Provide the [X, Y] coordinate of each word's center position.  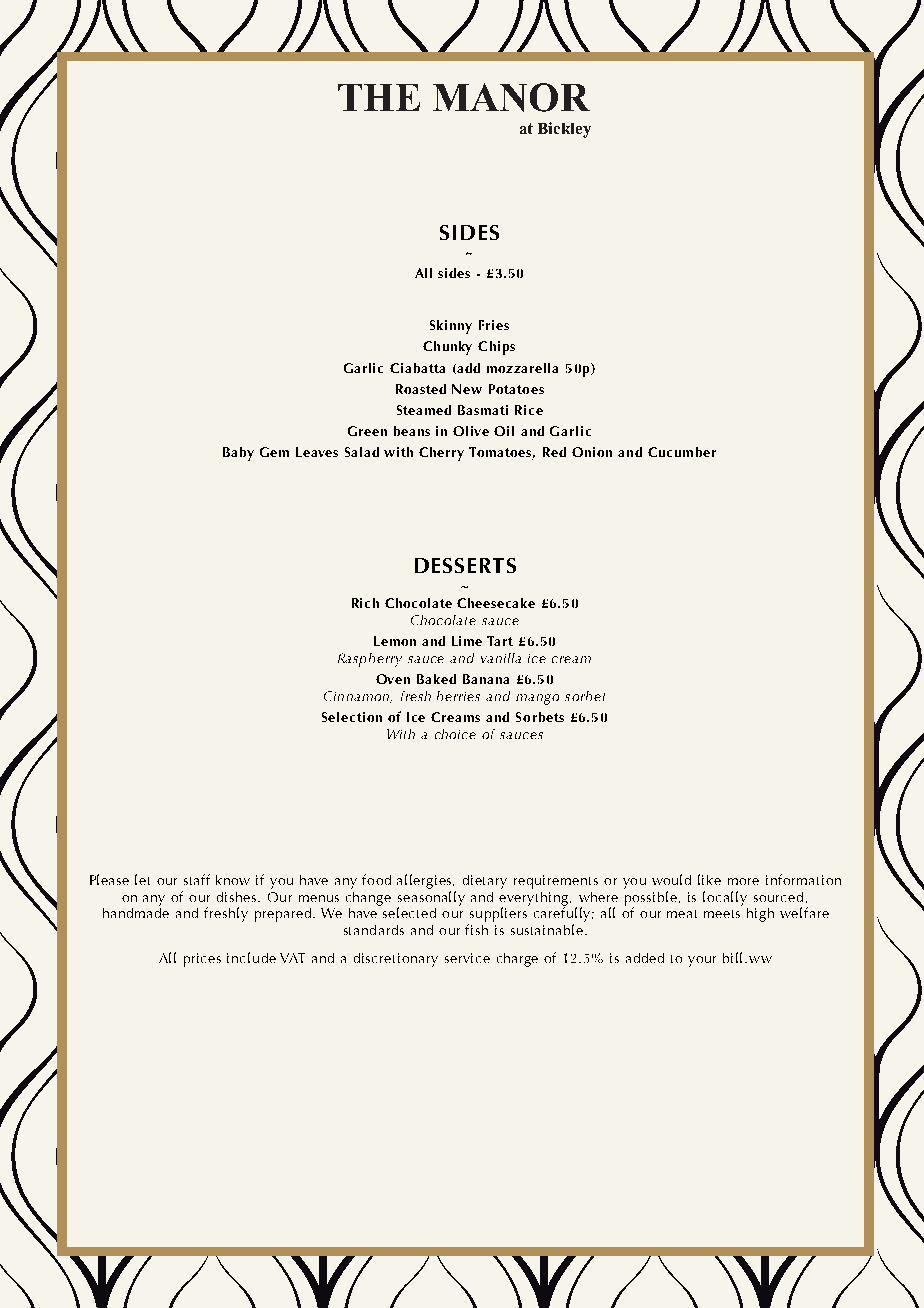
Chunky [447, 348]
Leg [403, 642]
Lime [467, 641]
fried [342, 696]
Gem [274, 452]
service [467, 958]
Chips [496, 348]
